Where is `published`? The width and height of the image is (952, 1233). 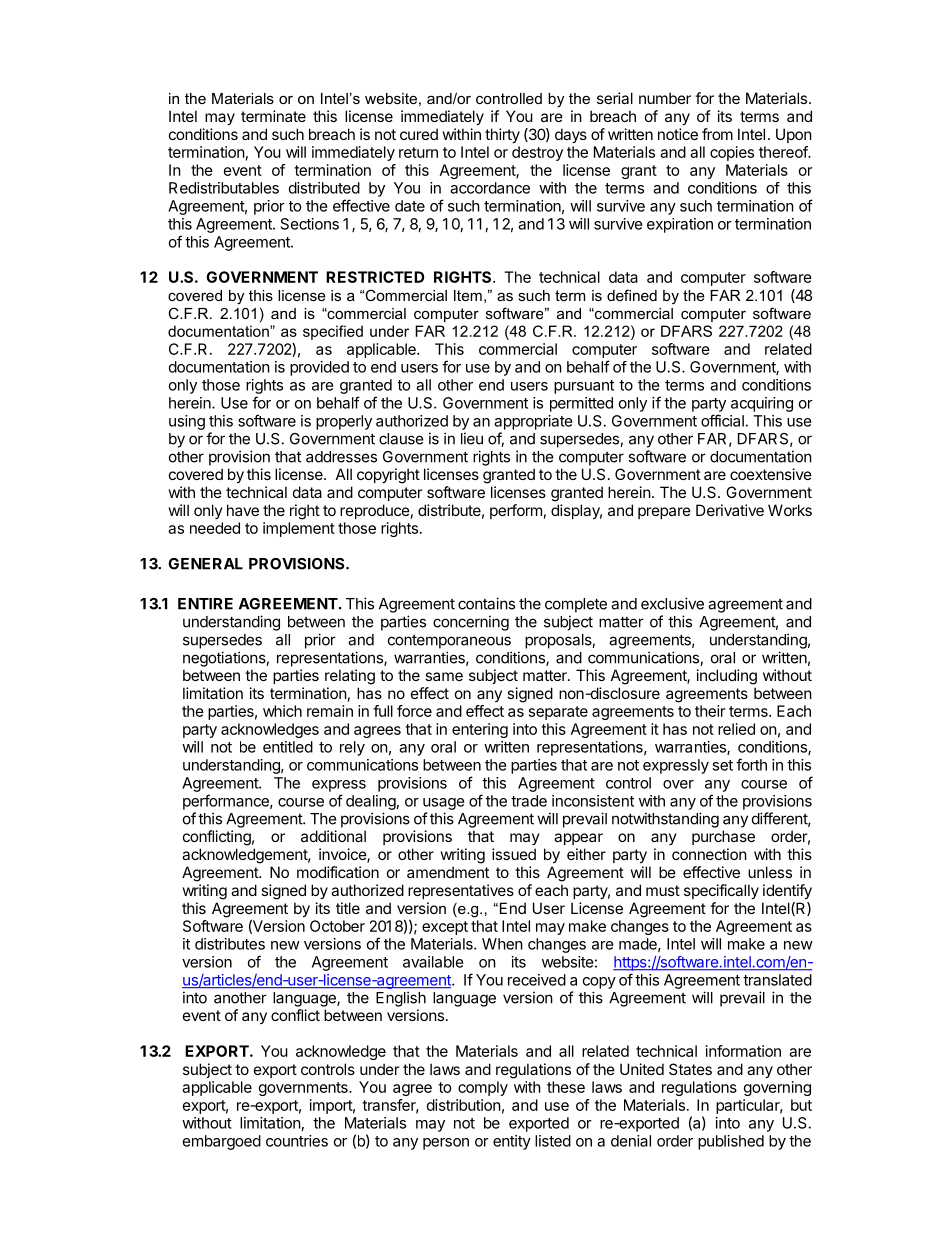
published is located at coordinates (731, 1142).
